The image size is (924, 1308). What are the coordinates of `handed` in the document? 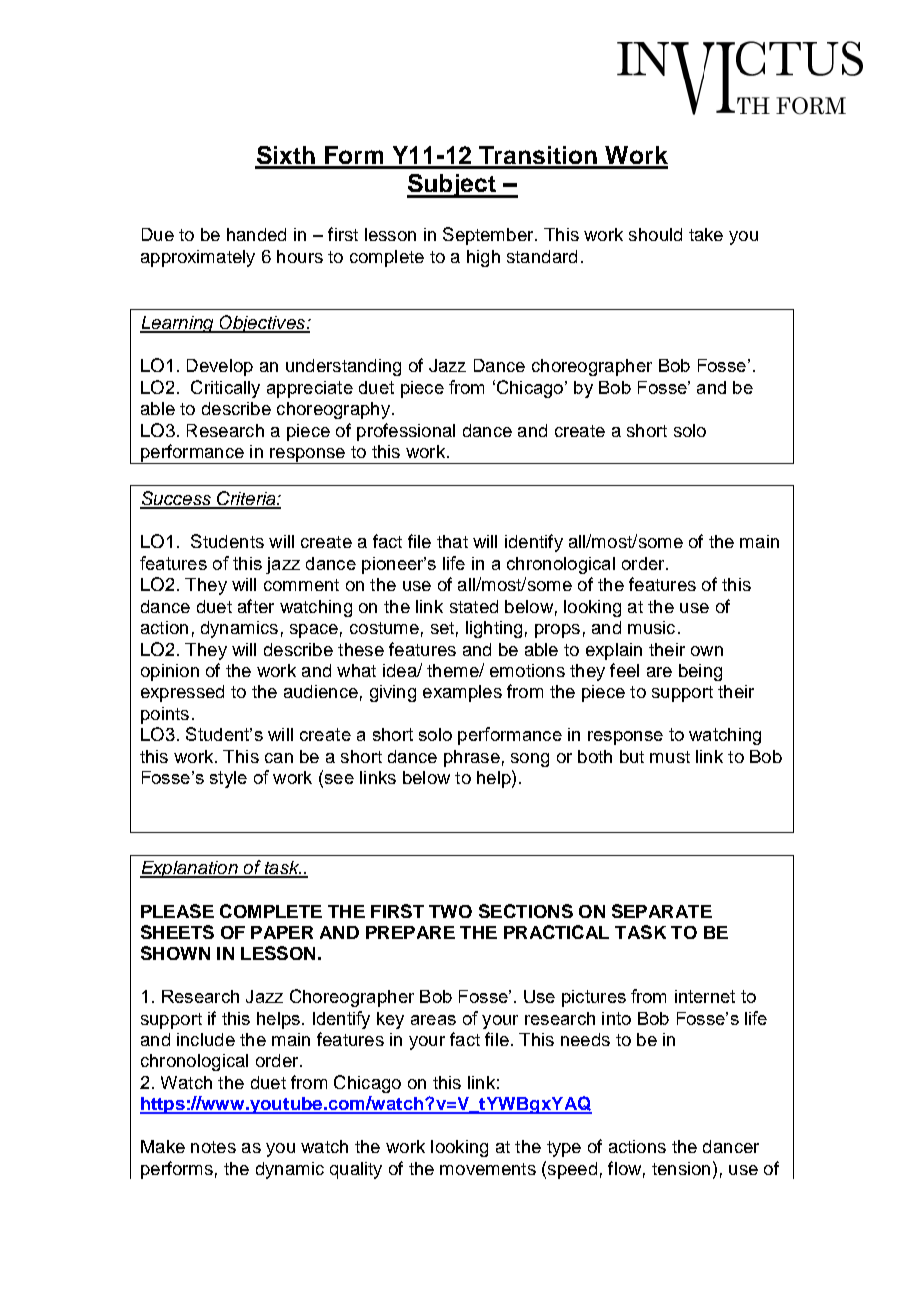 It's located at (256, 234).
